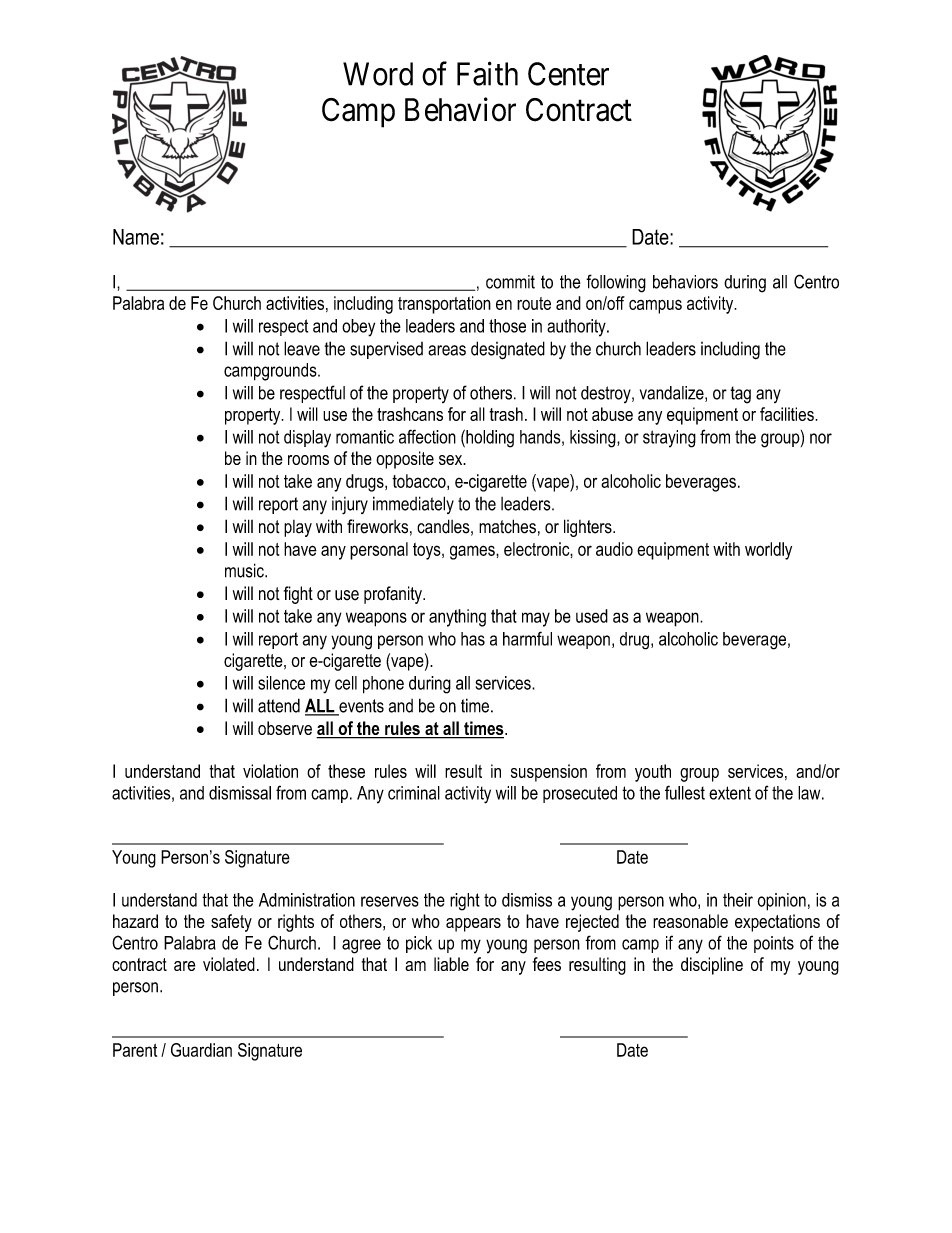  I want to click on Center, so click(568, 74).
